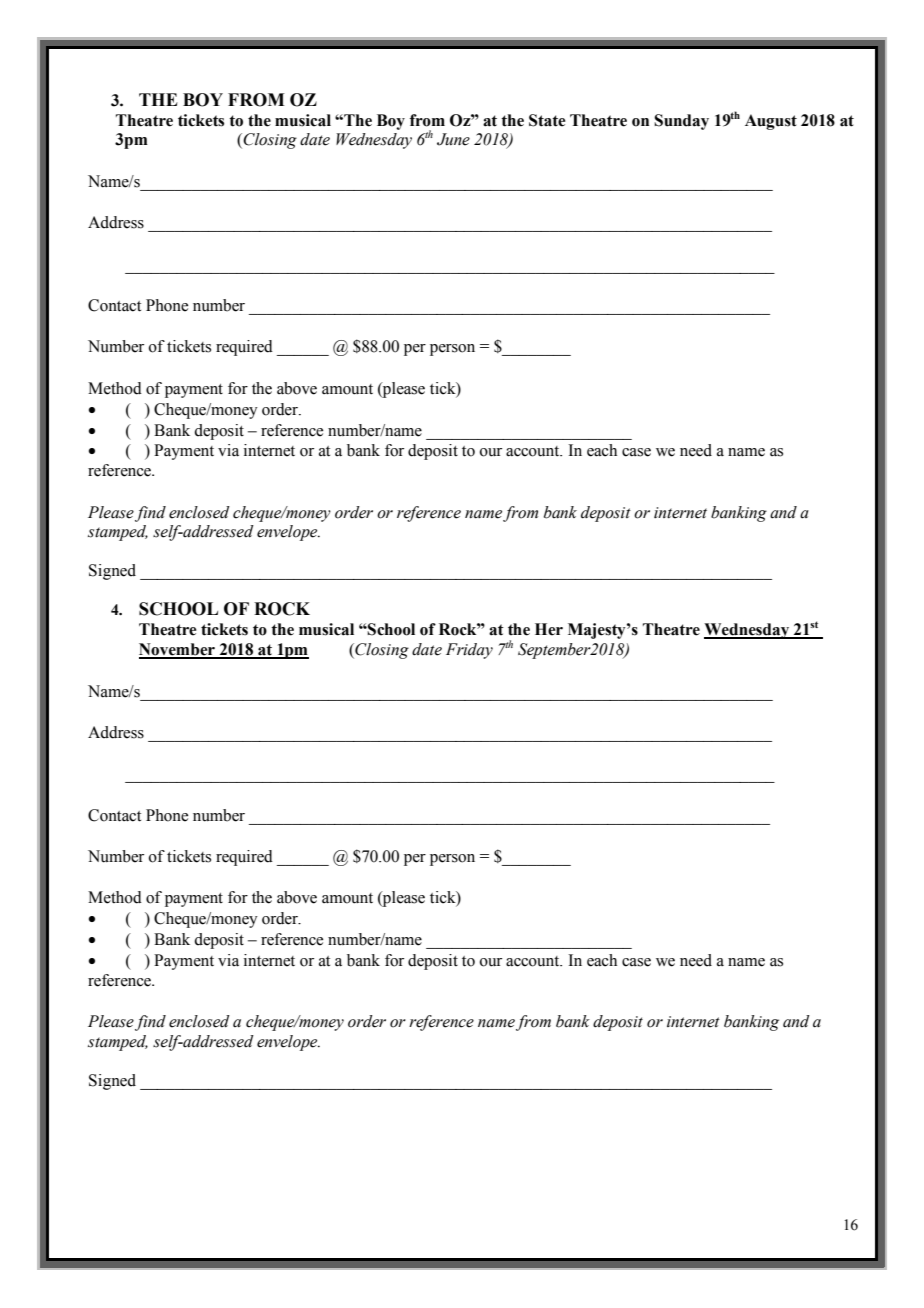 The image size is (924, 1308). What do you see at coordinates (453, 139) in the image?
I see `June` at bounding box center [453, 139].
